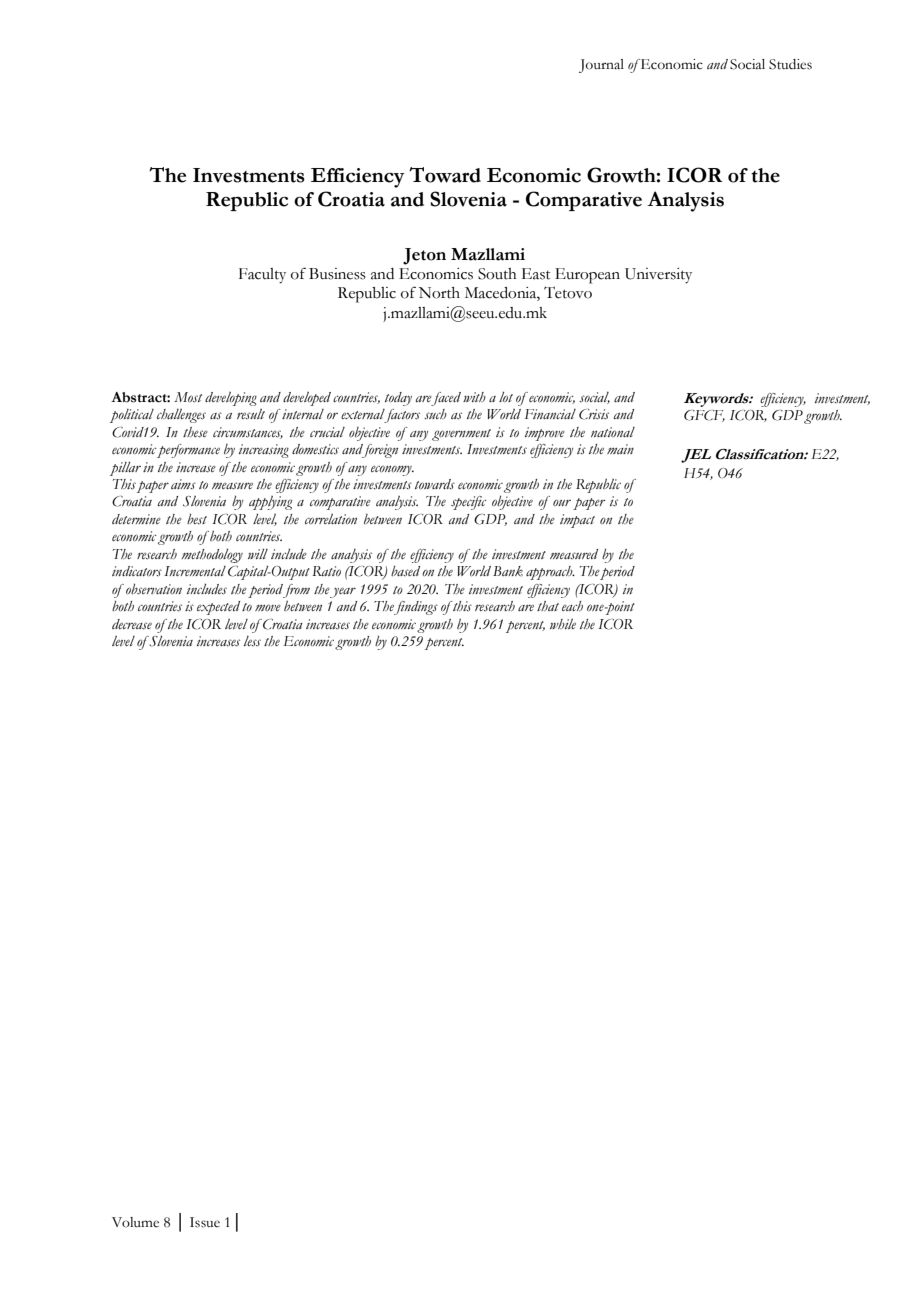  Describe the element at coordinates (572, 606) in the document. I see `each` at that location.
